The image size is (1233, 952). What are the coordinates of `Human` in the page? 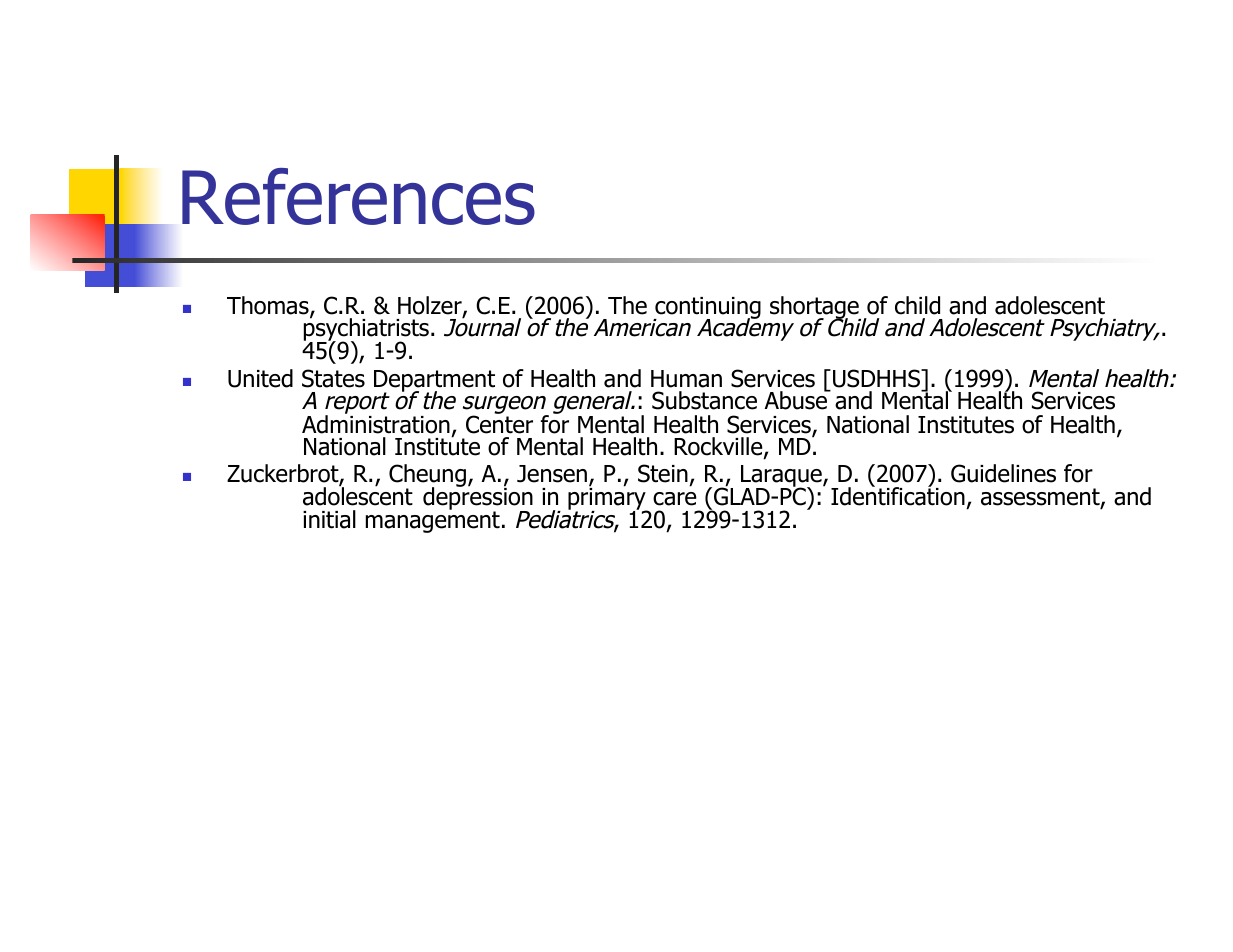 It's located at (686, 379).
